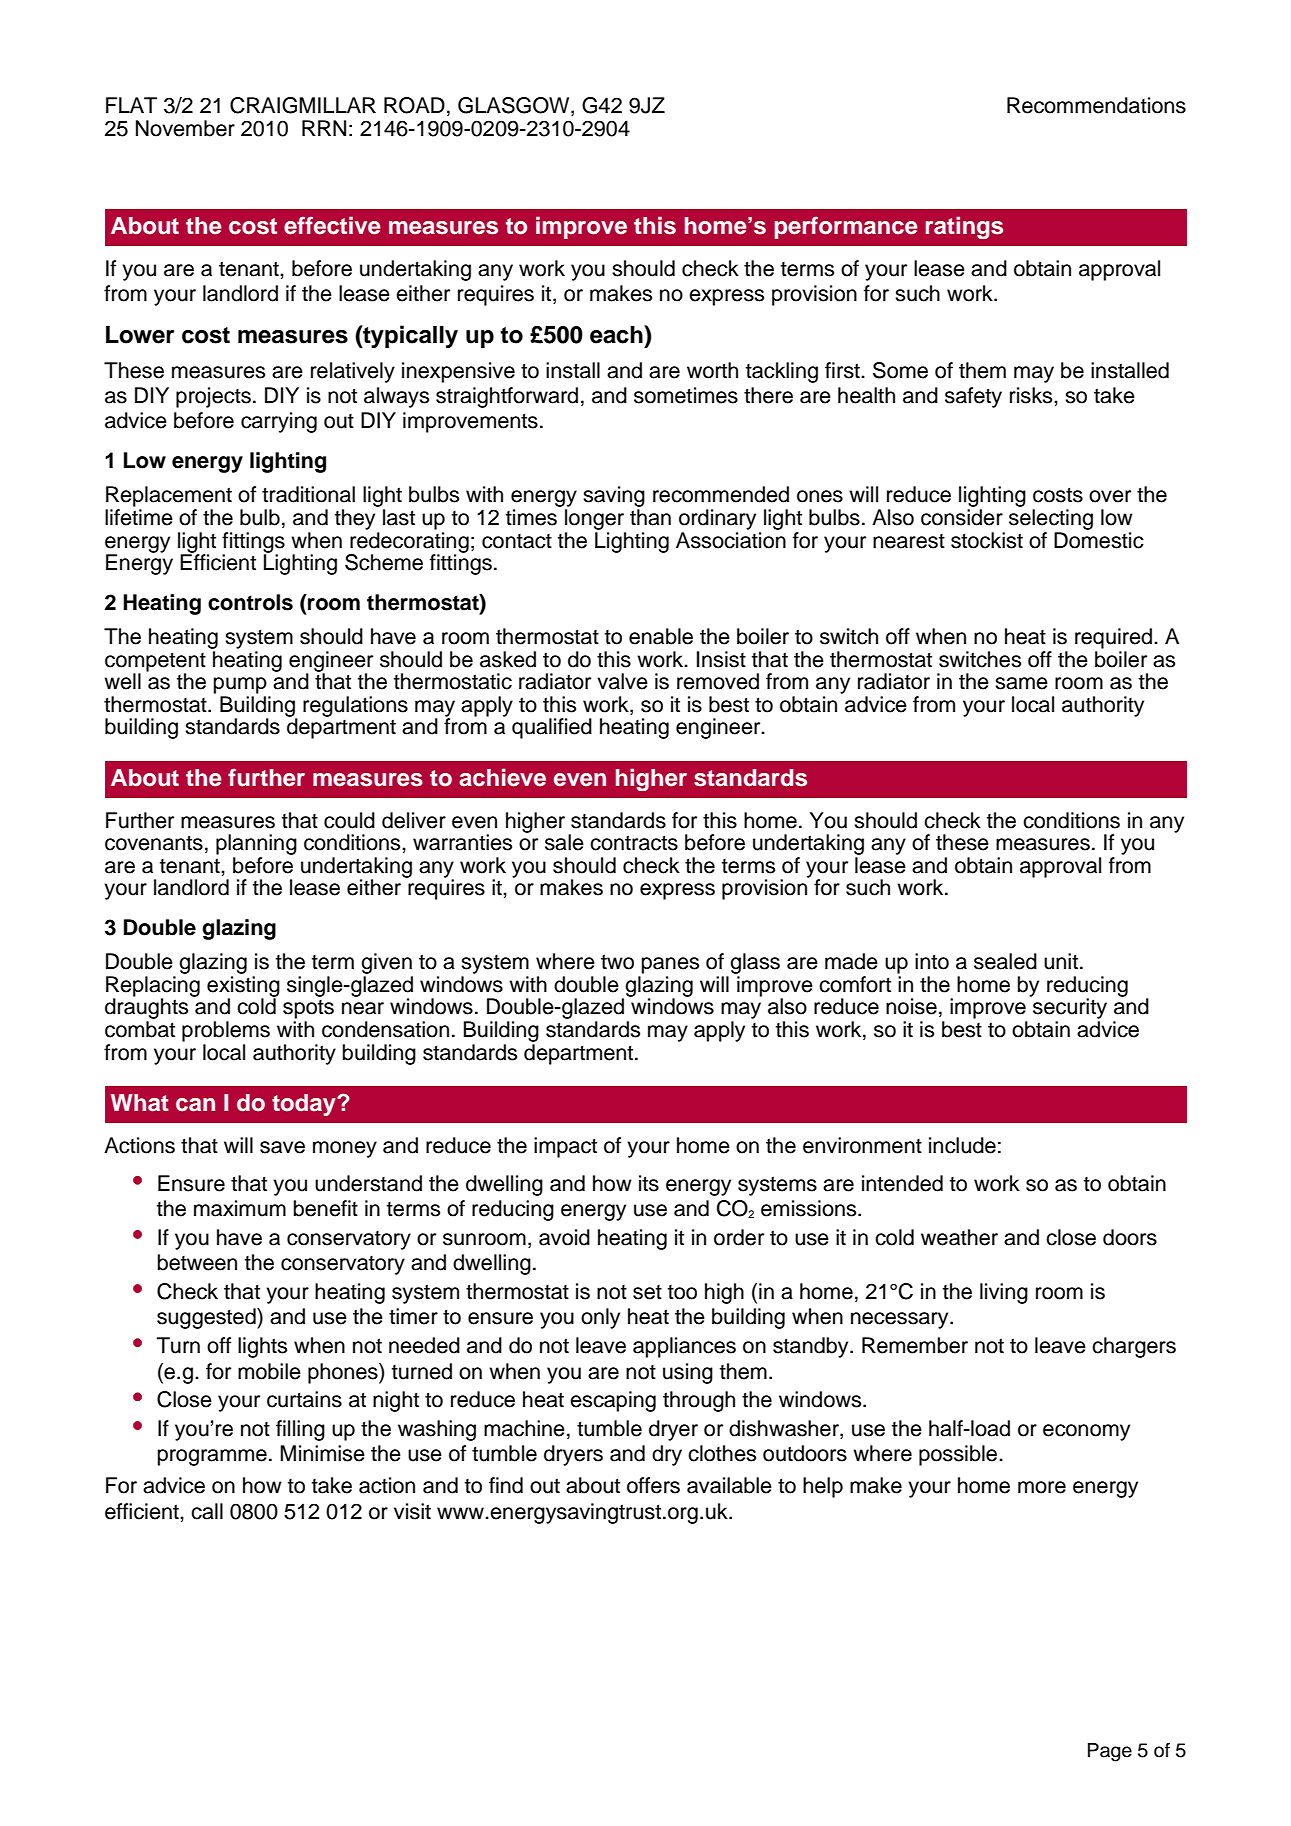 Image resolution: width=1291 pixels, height=1826 pixels. What do you see at coordinates (964, 227) in the screenshot?
I see `ratings` at bounding box center [964, 227].
